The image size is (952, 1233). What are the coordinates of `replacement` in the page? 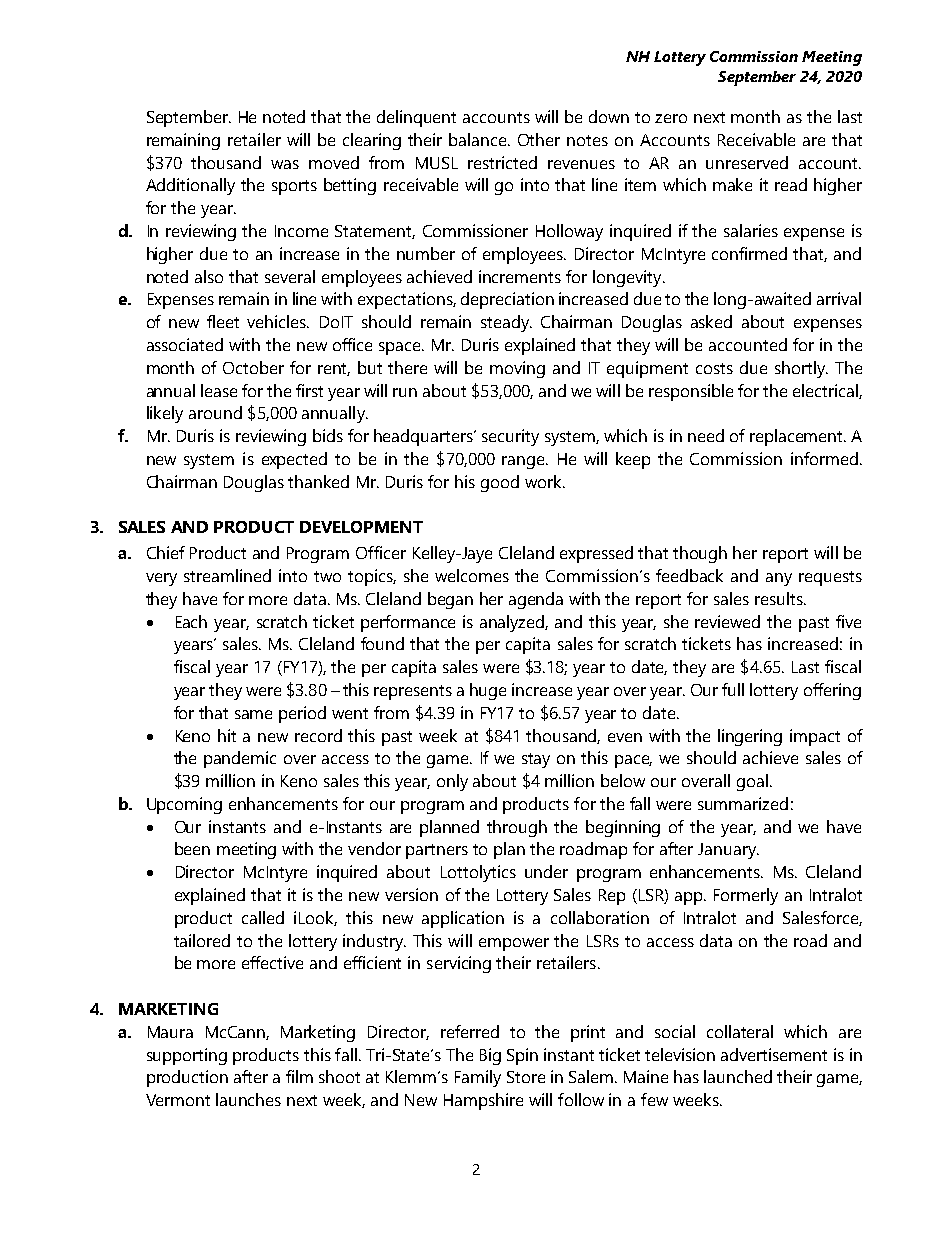 It's located at (797, 437).
